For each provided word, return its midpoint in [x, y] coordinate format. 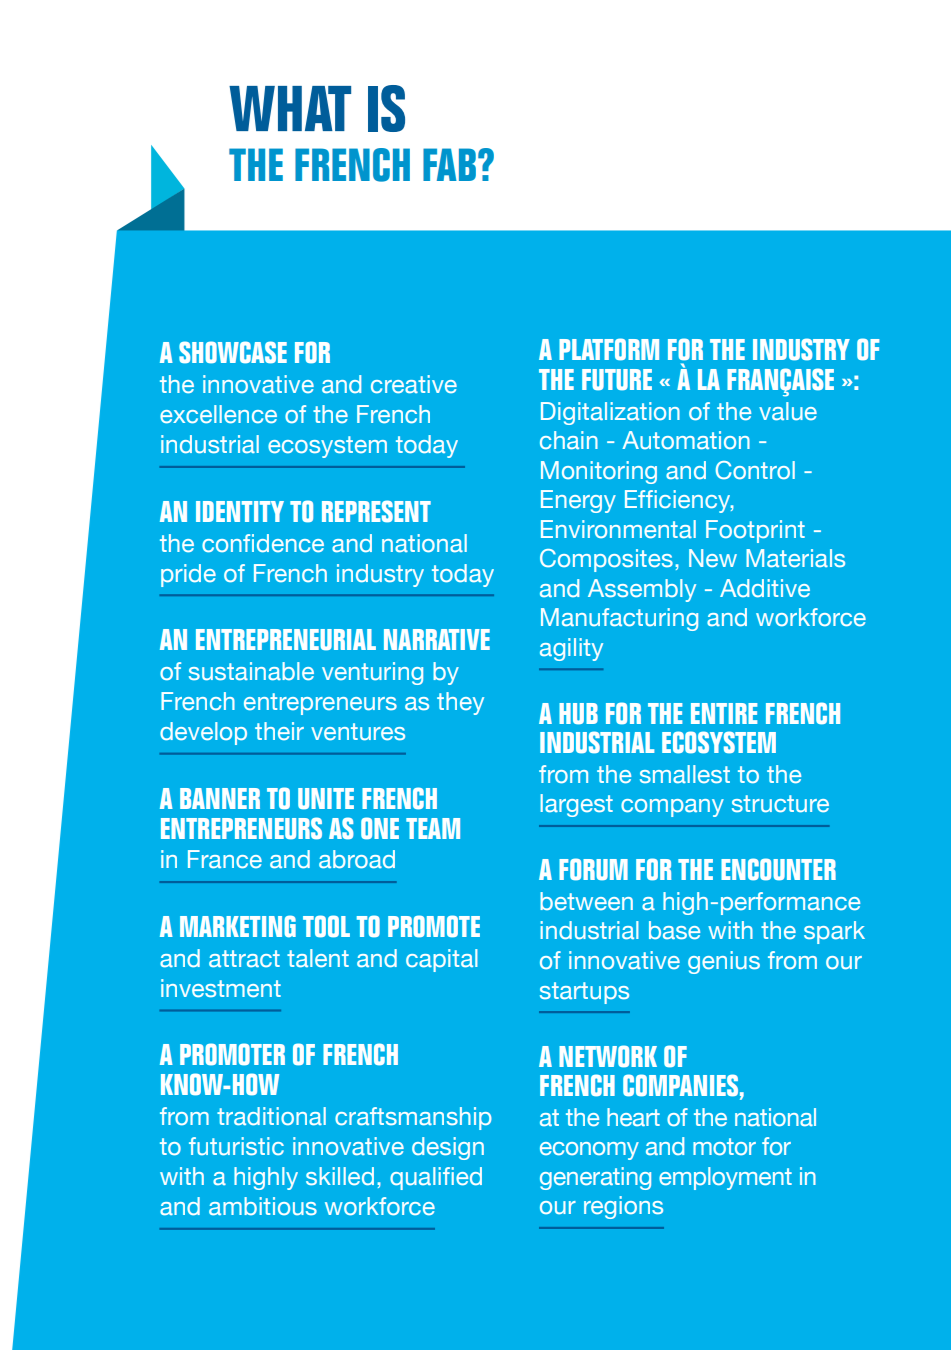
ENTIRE [724, 713]
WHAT [290, 108]
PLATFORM [609, 349]
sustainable [251, 671]
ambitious [263, 1206]
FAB [449, 164]
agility [571, 649]
